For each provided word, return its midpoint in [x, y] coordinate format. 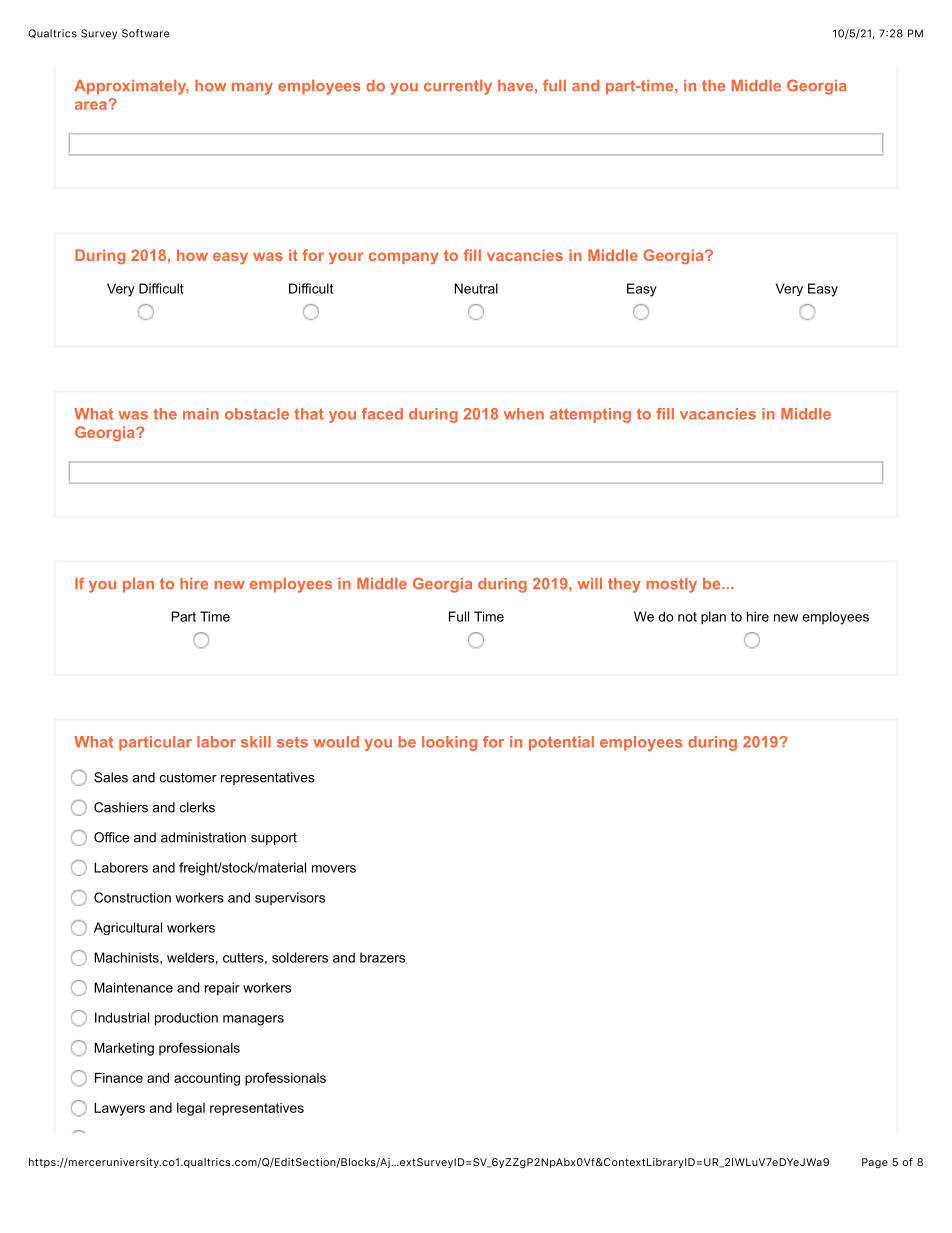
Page [875, 1163]
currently [458, 87]
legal [191, 1109]
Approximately [131, 87]
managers [253, 1020]
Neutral [476, 288]
